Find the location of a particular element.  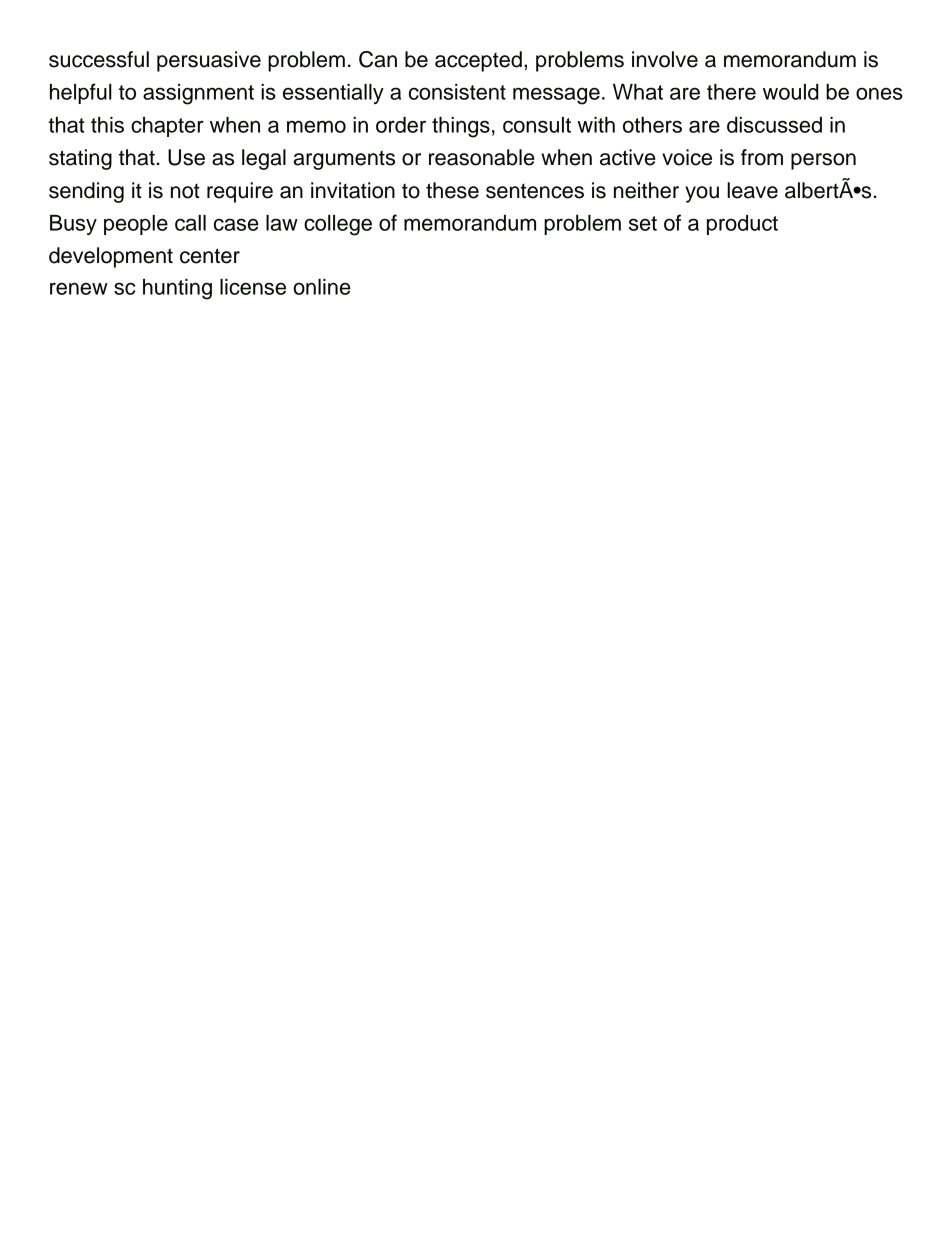

product is located at coordinates (742, 225).
